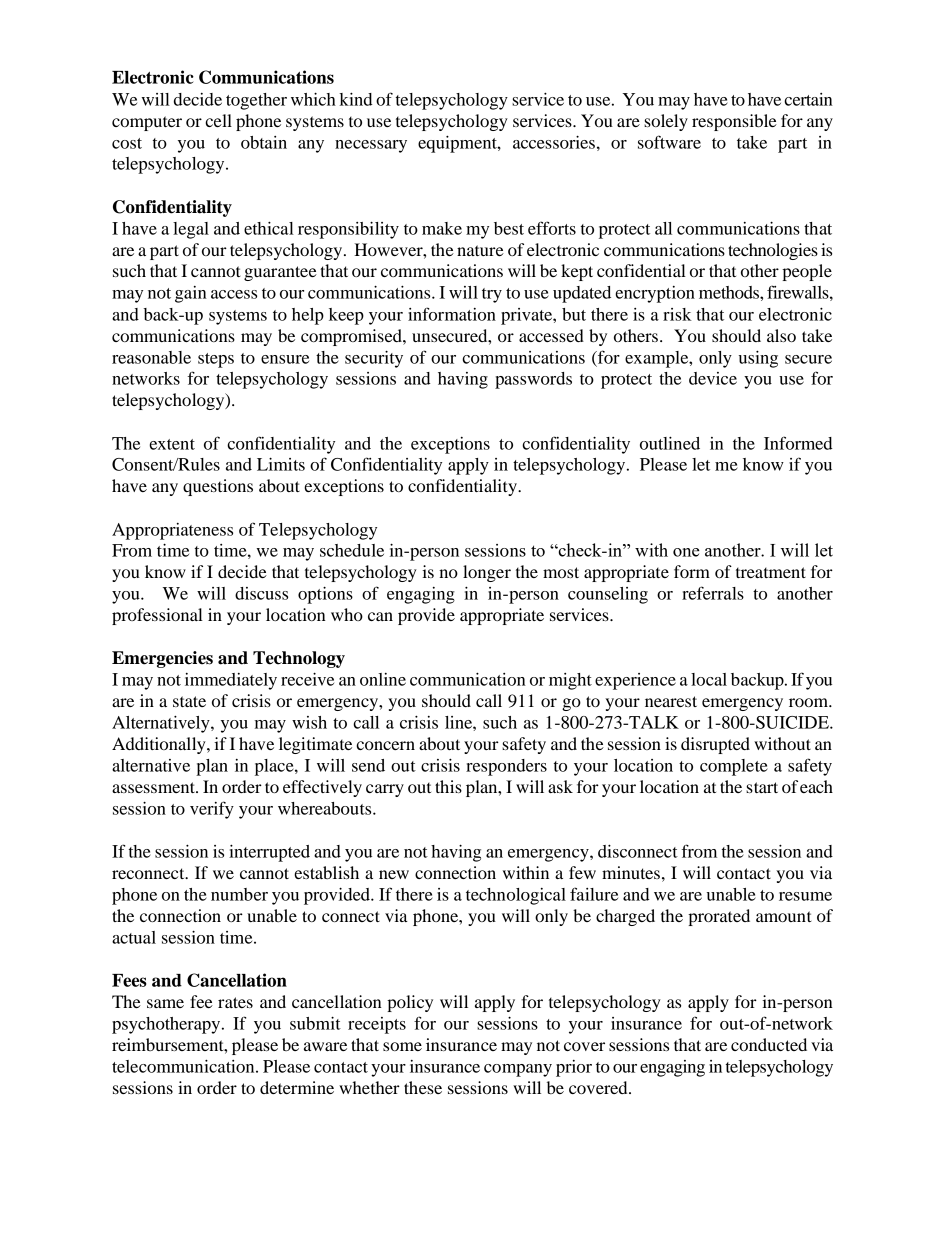 The image size is (952, 1233). Describe the element at coordinates (261, 593) in the document. I see `discuss` at that location.
